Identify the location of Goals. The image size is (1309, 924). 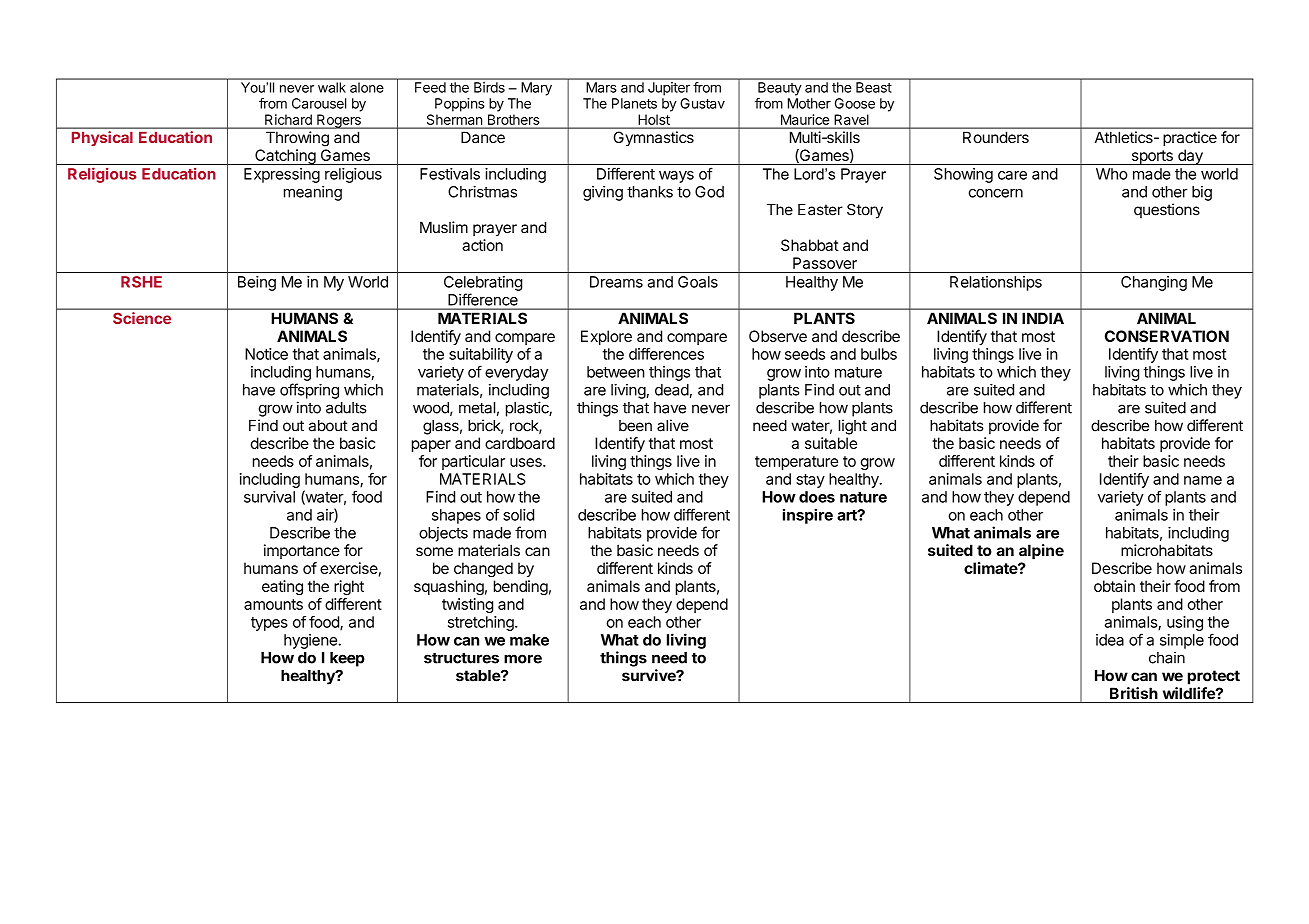
(698, 282).
